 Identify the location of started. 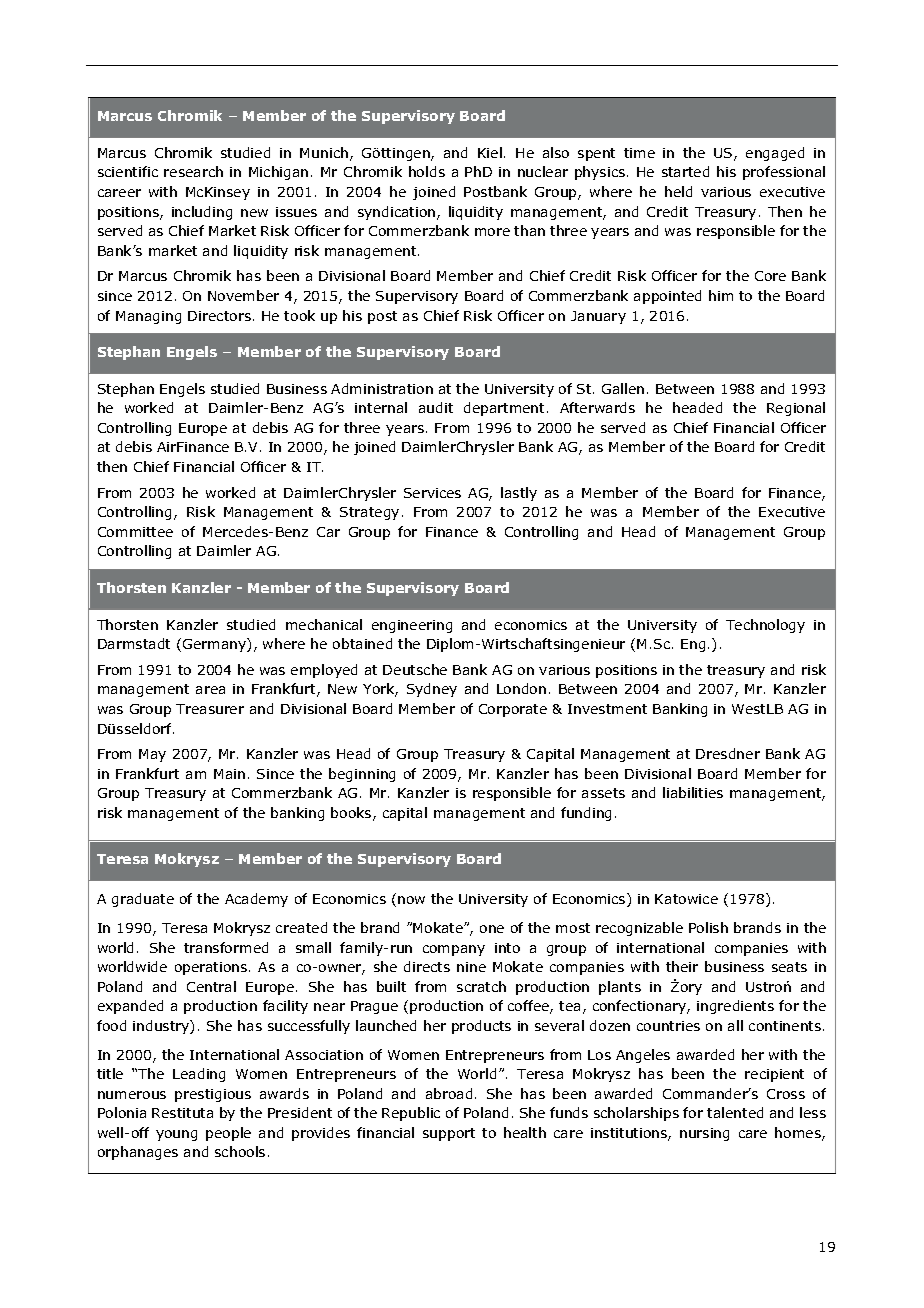
(685, 171).
